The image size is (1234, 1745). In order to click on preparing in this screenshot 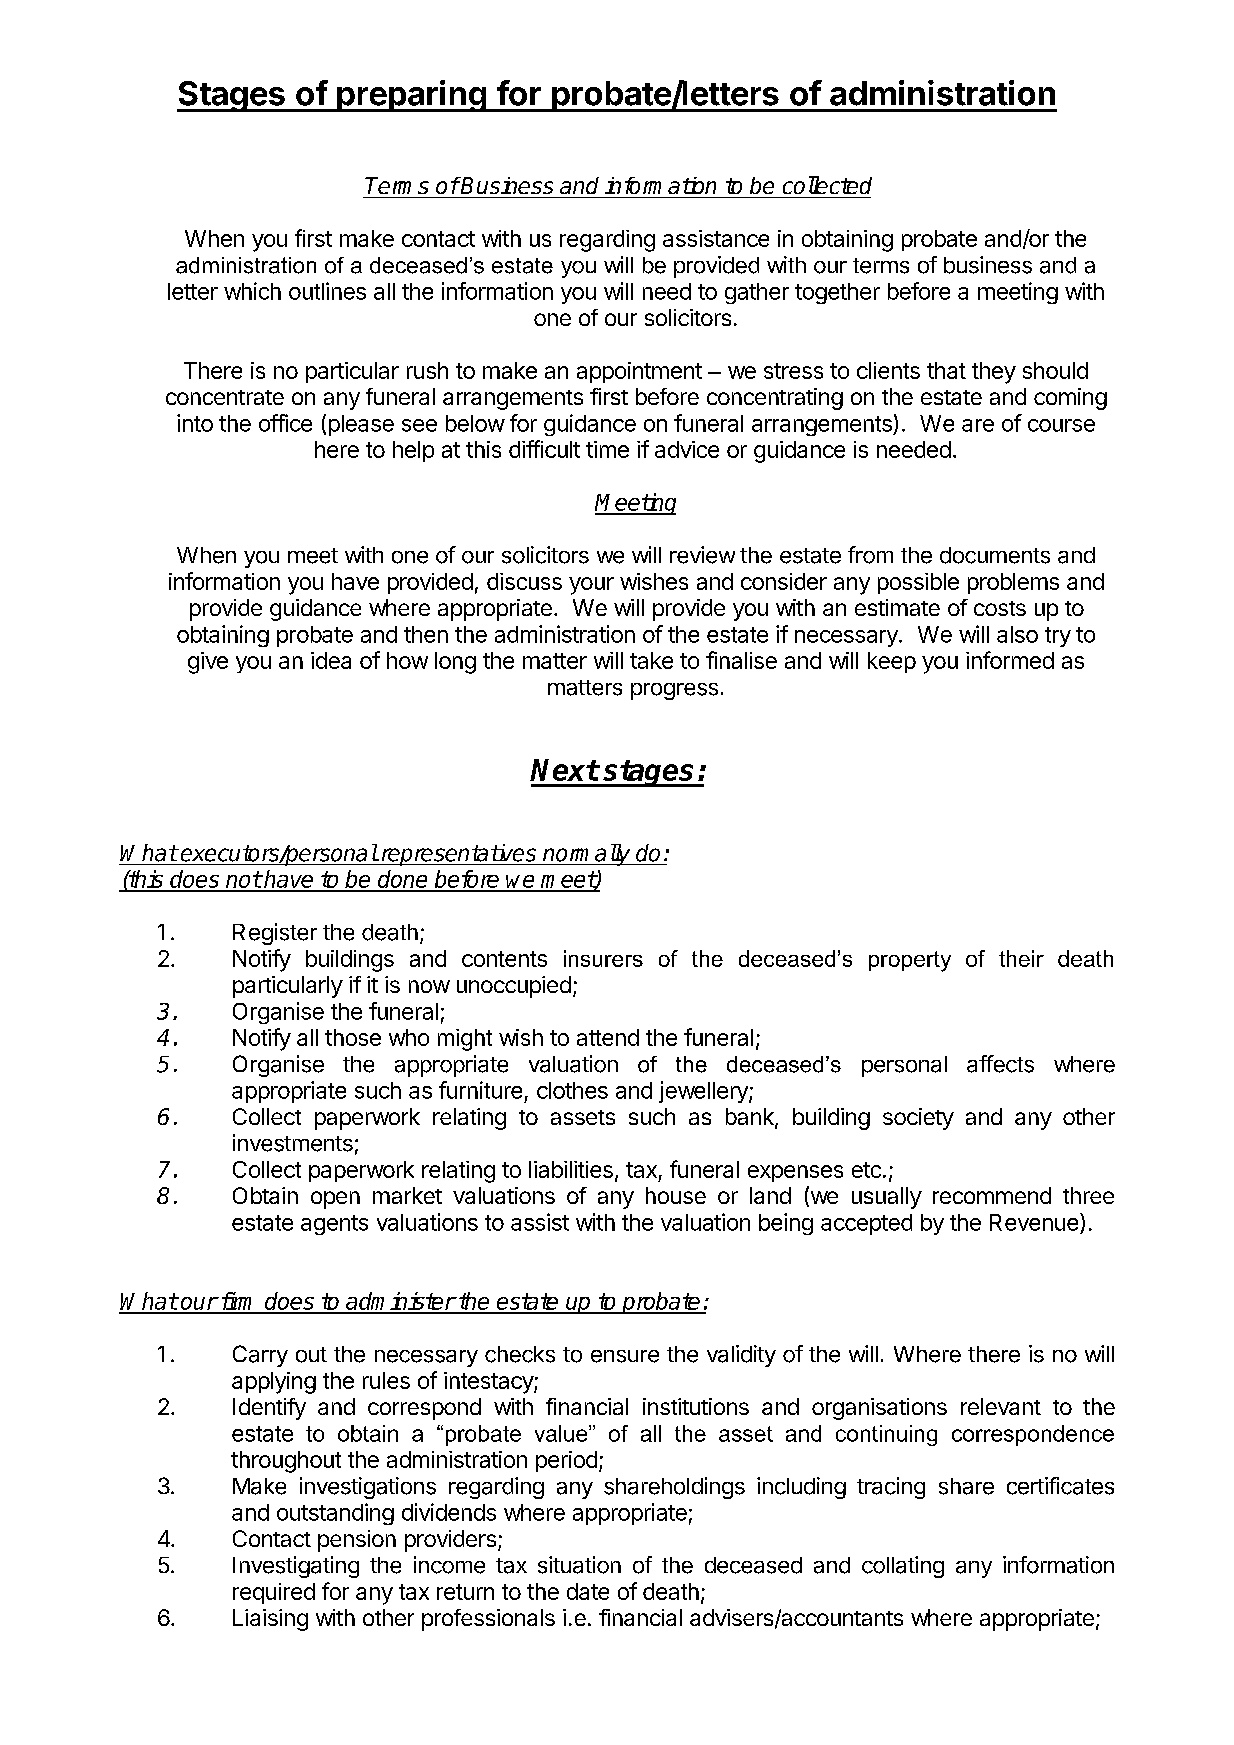, I will do `click(411, 96)`.
